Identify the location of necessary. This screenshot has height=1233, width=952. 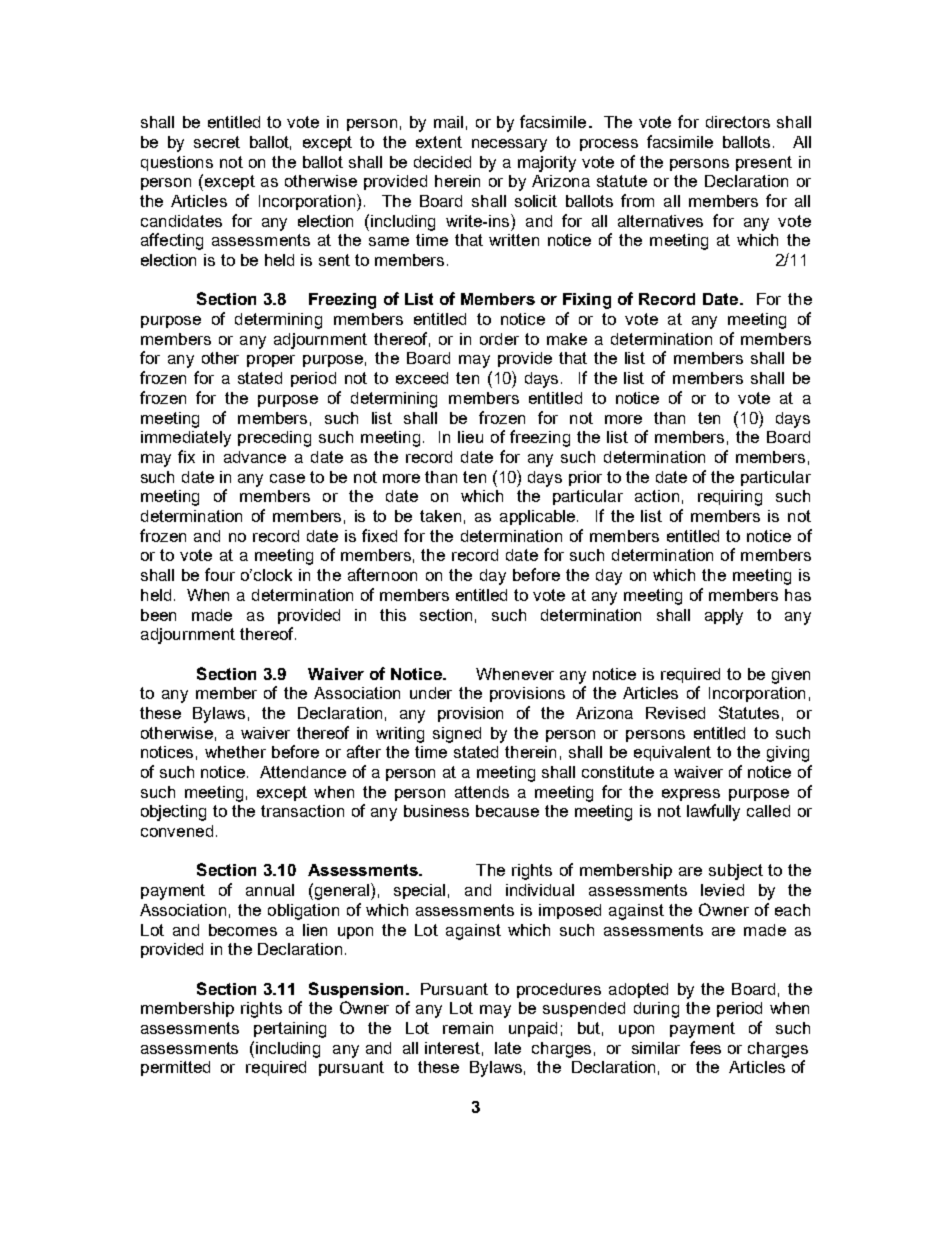
(509, 145).
